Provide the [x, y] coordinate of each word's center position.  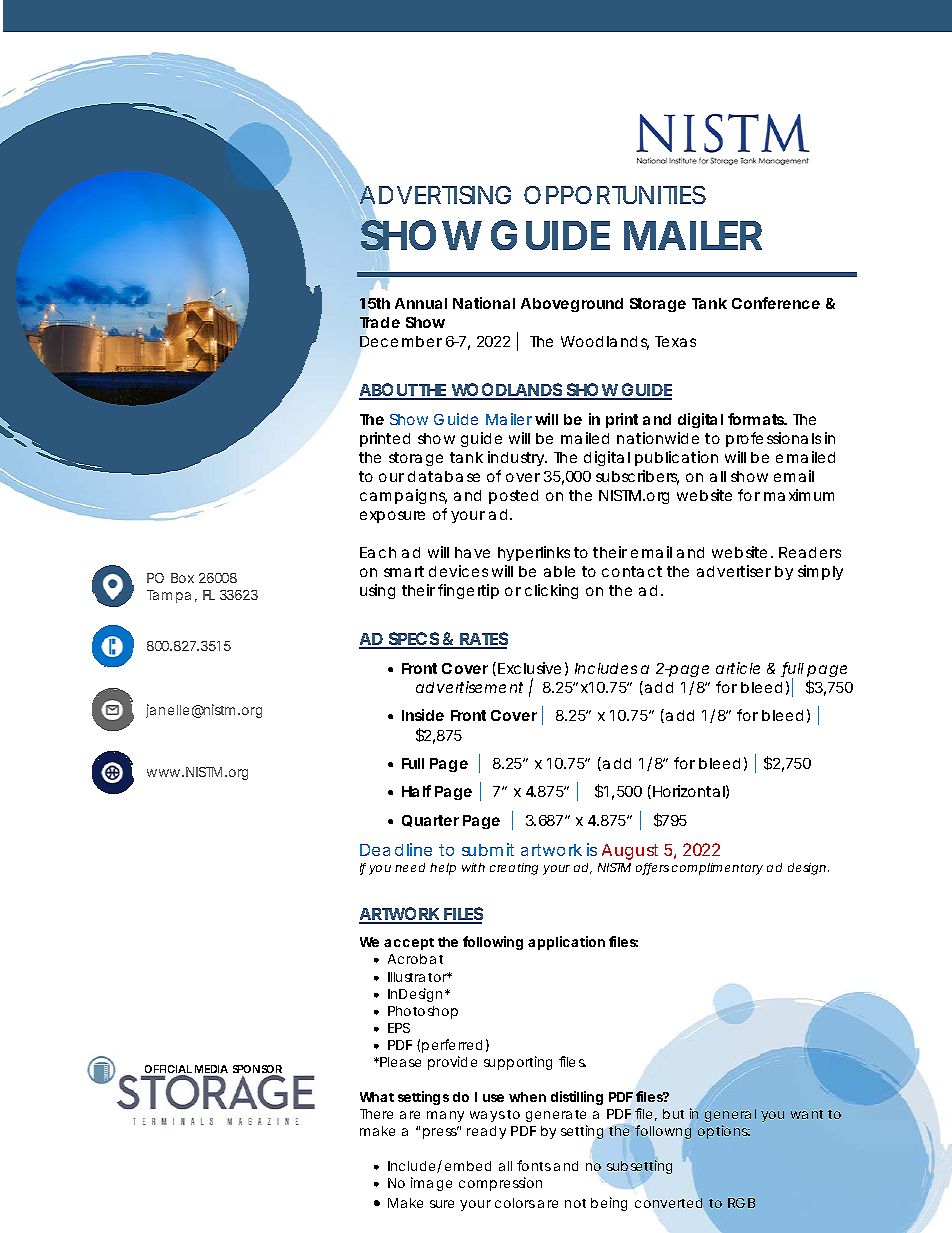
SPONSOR [257, 1070]
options [724, 1132]
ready [486, 1132]
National [484, 303]
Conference [776, 303]
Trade [380, 321]
